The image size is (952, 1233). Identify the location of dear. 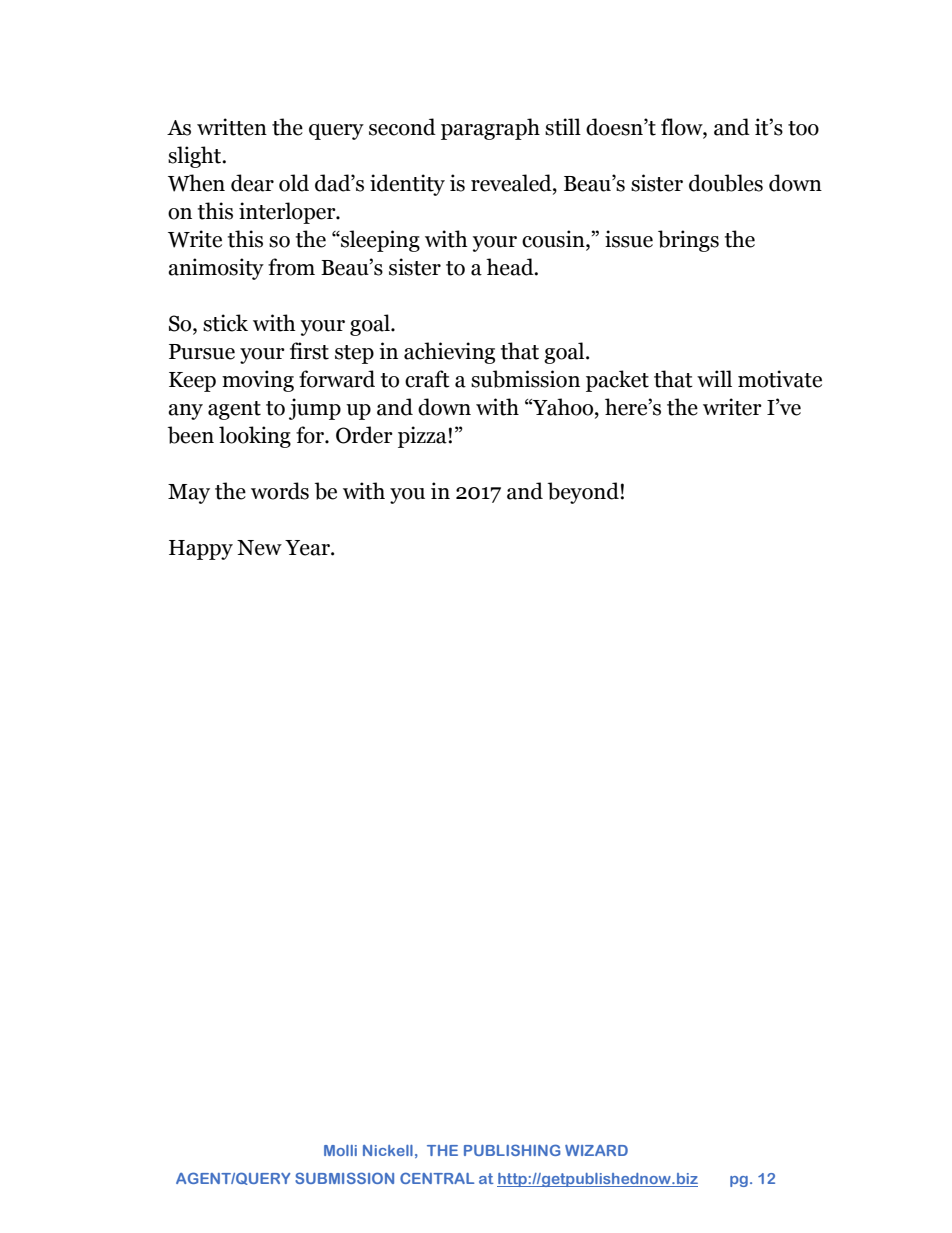
(252, 183).
